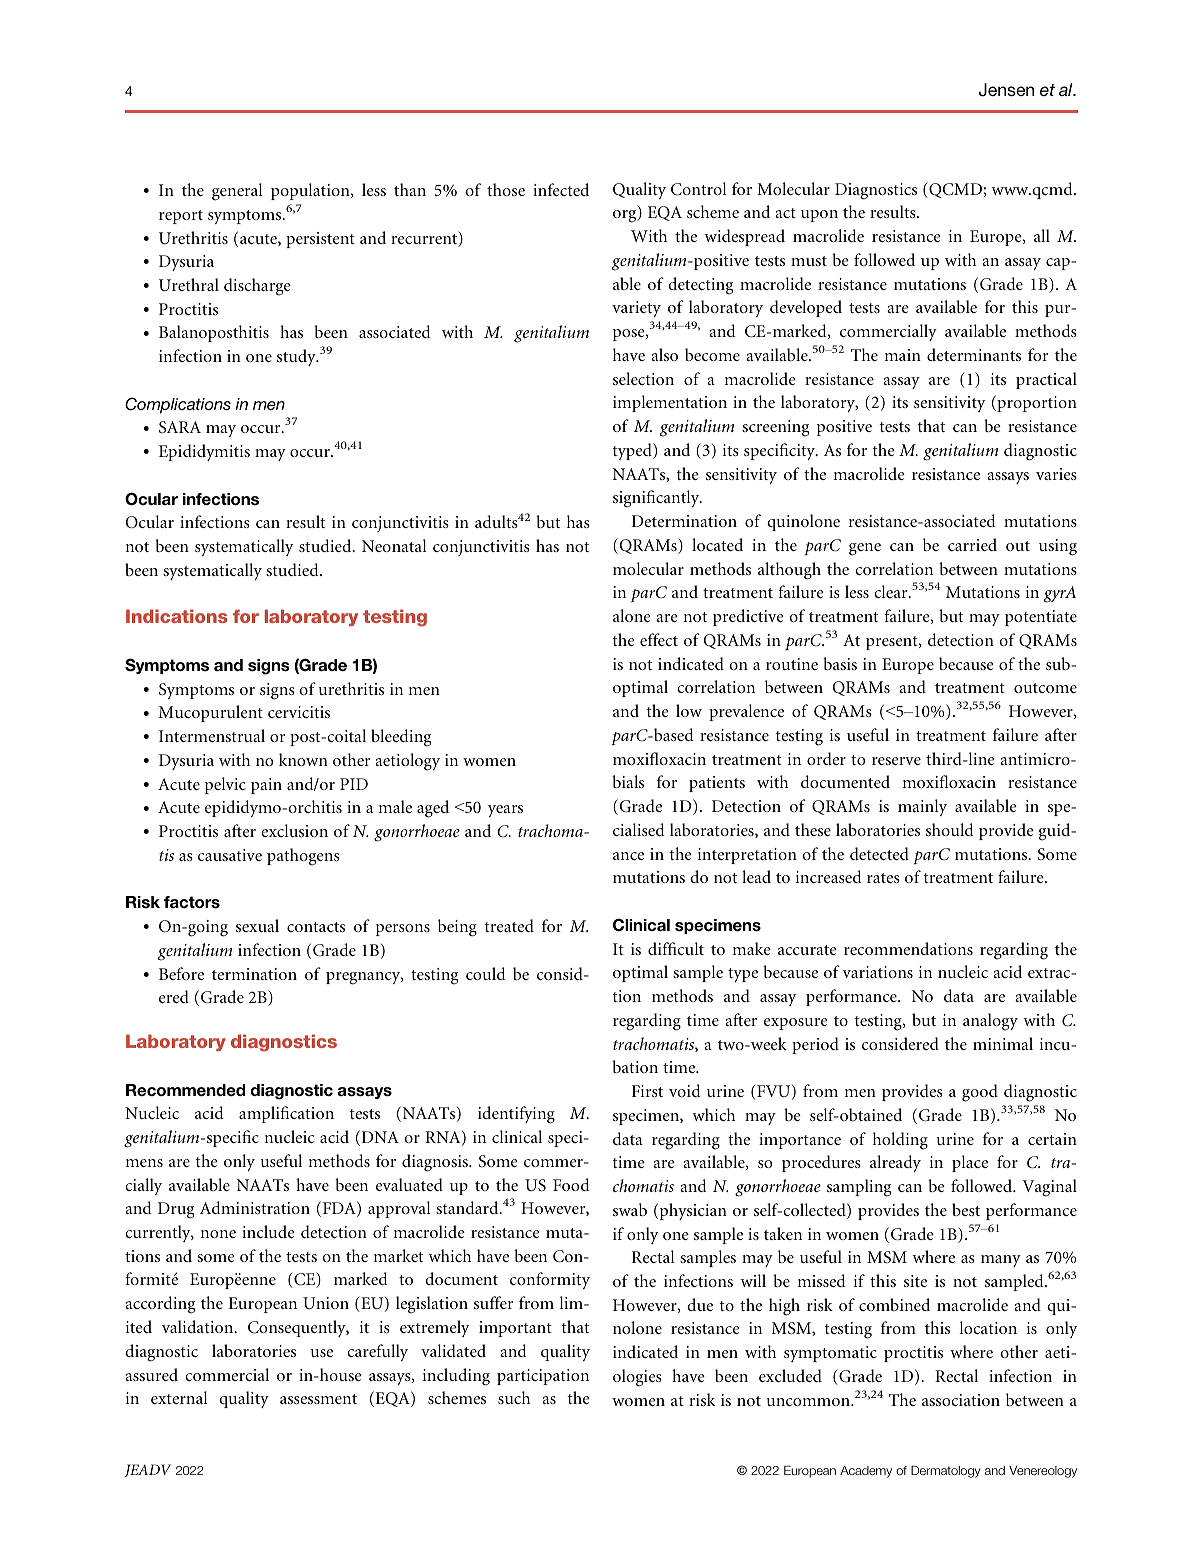 The height and width of the image is (1554, 1183). I want to click on Recommended, so click(185, 1090).
